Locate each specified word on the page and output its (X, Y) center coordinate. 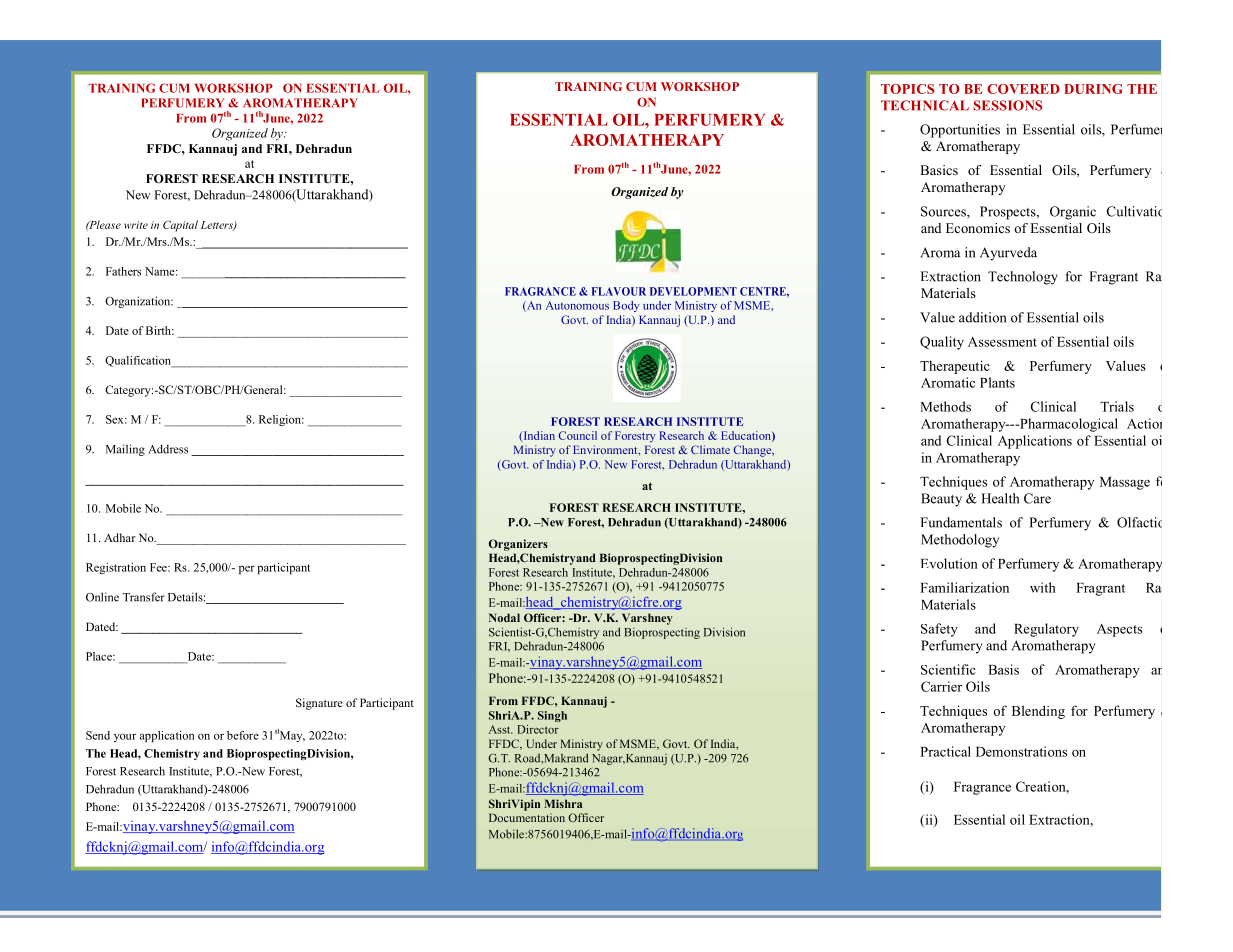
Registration (116, 568)
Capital (180, 226)
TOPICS (907, 89)
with (1043, 587)
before (243, 735)
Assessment (1002, 342)
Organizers (518, 545)
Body (626, 306)
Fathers (123, 271)
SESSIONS (1008, 105)
